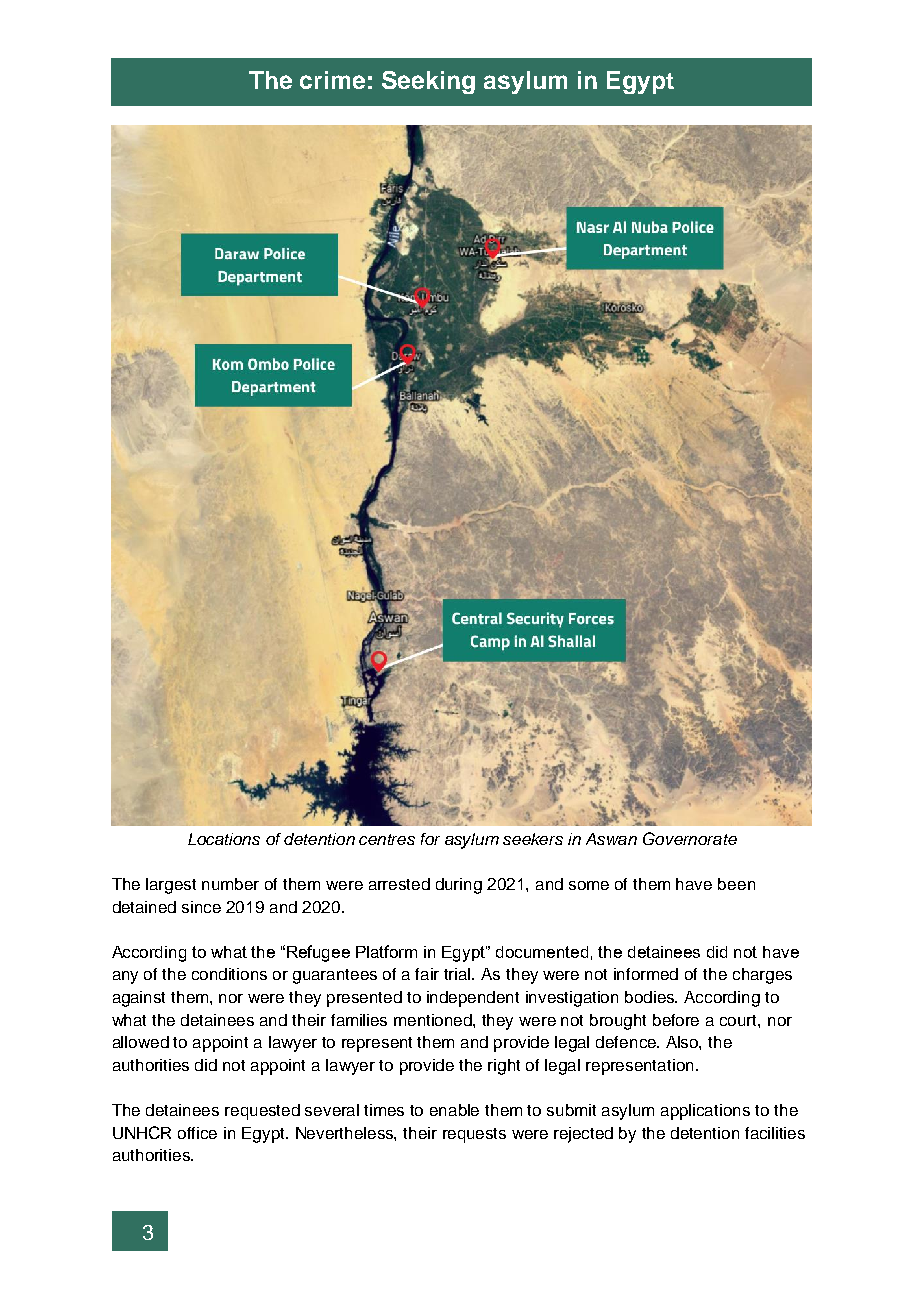 The height and width of the image is (1307, 924). I want to click on Aswan, so click(611, 839).
